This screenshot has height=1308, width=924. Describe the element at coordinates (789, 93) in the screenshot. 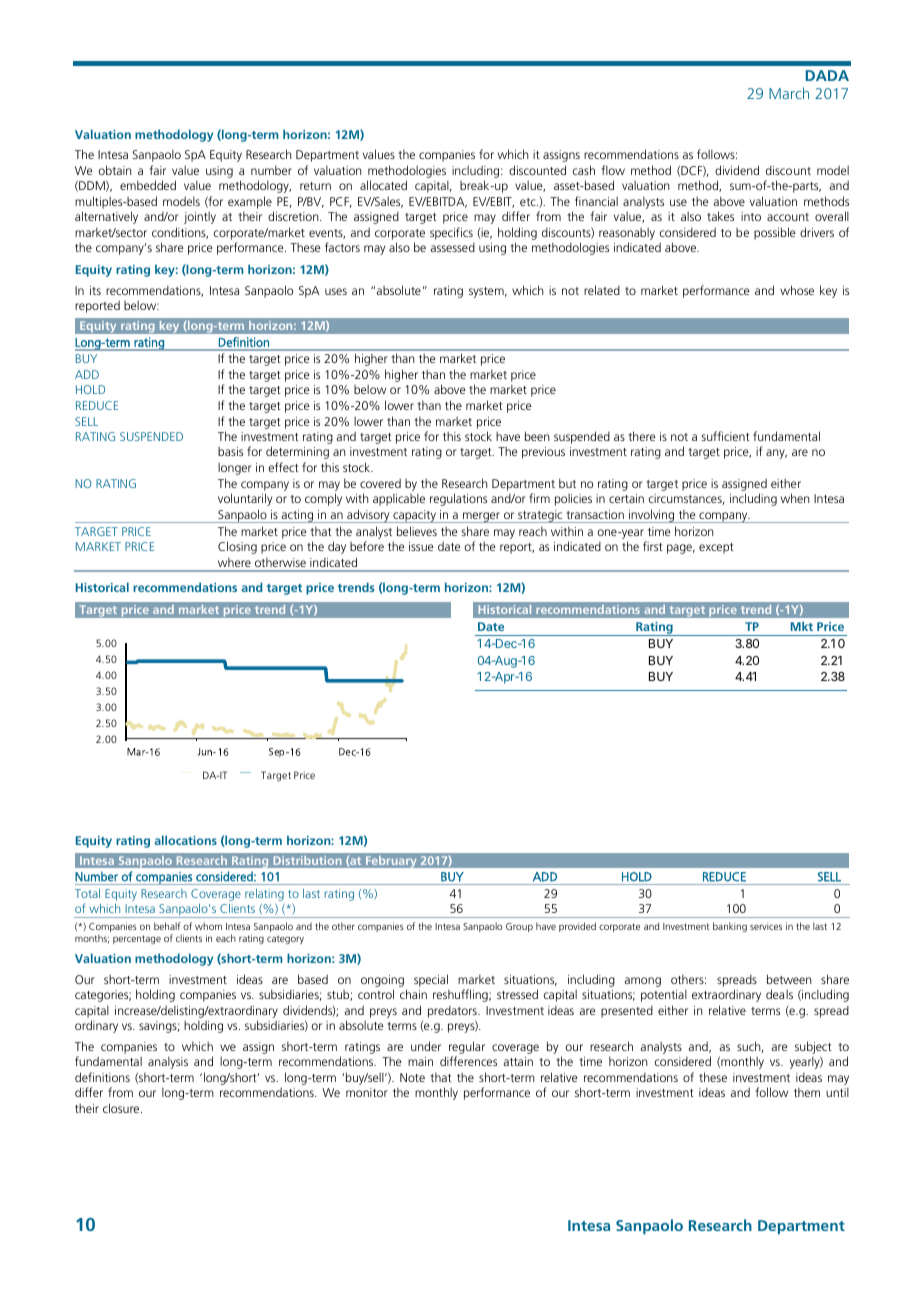

I see `March` at that location.
